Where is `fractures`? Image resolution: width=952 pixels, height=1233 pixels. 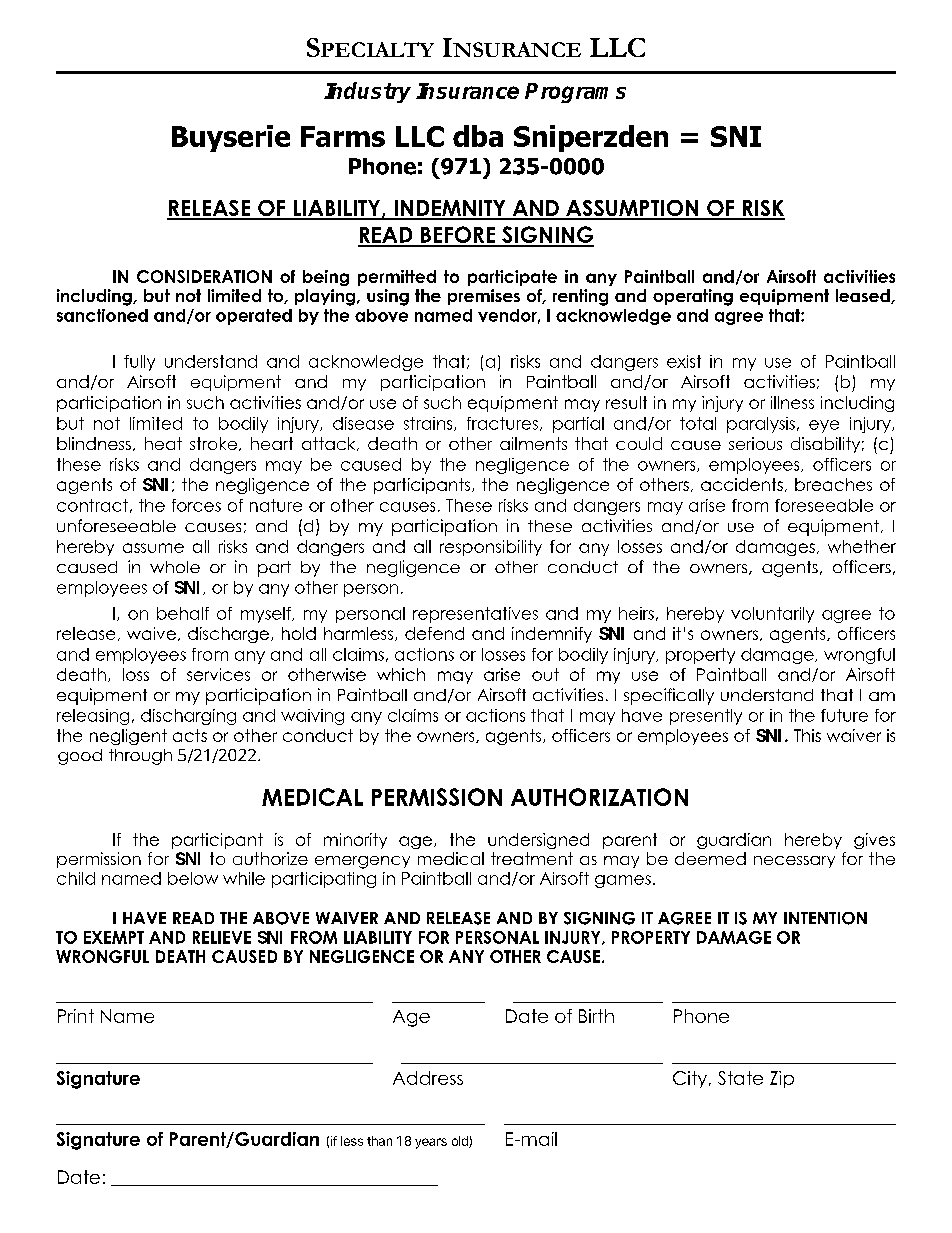 fractures is located at coordinates (502, 423).
